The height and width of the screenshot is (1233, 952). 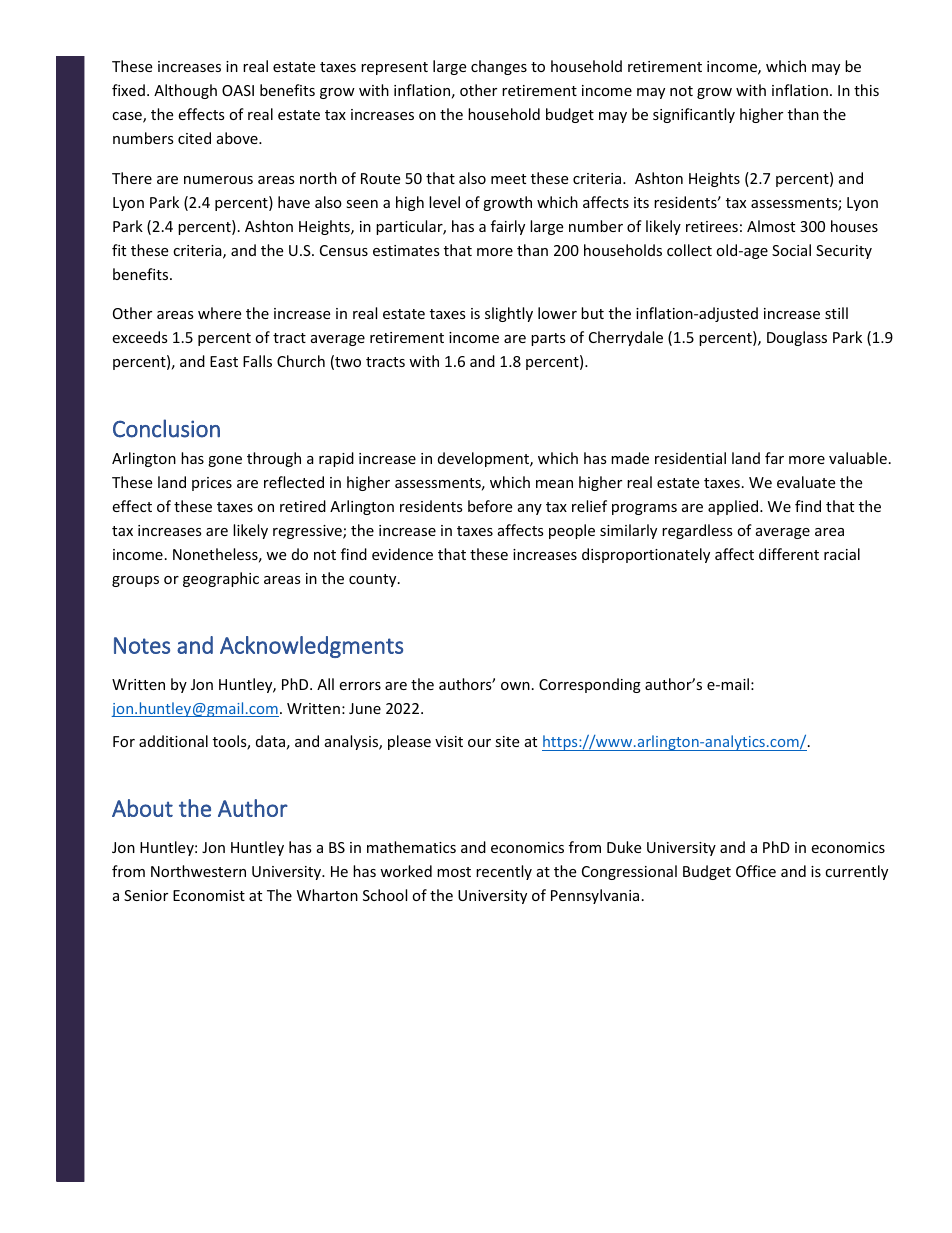 I want to click on before, so click(x=490, y=506).
